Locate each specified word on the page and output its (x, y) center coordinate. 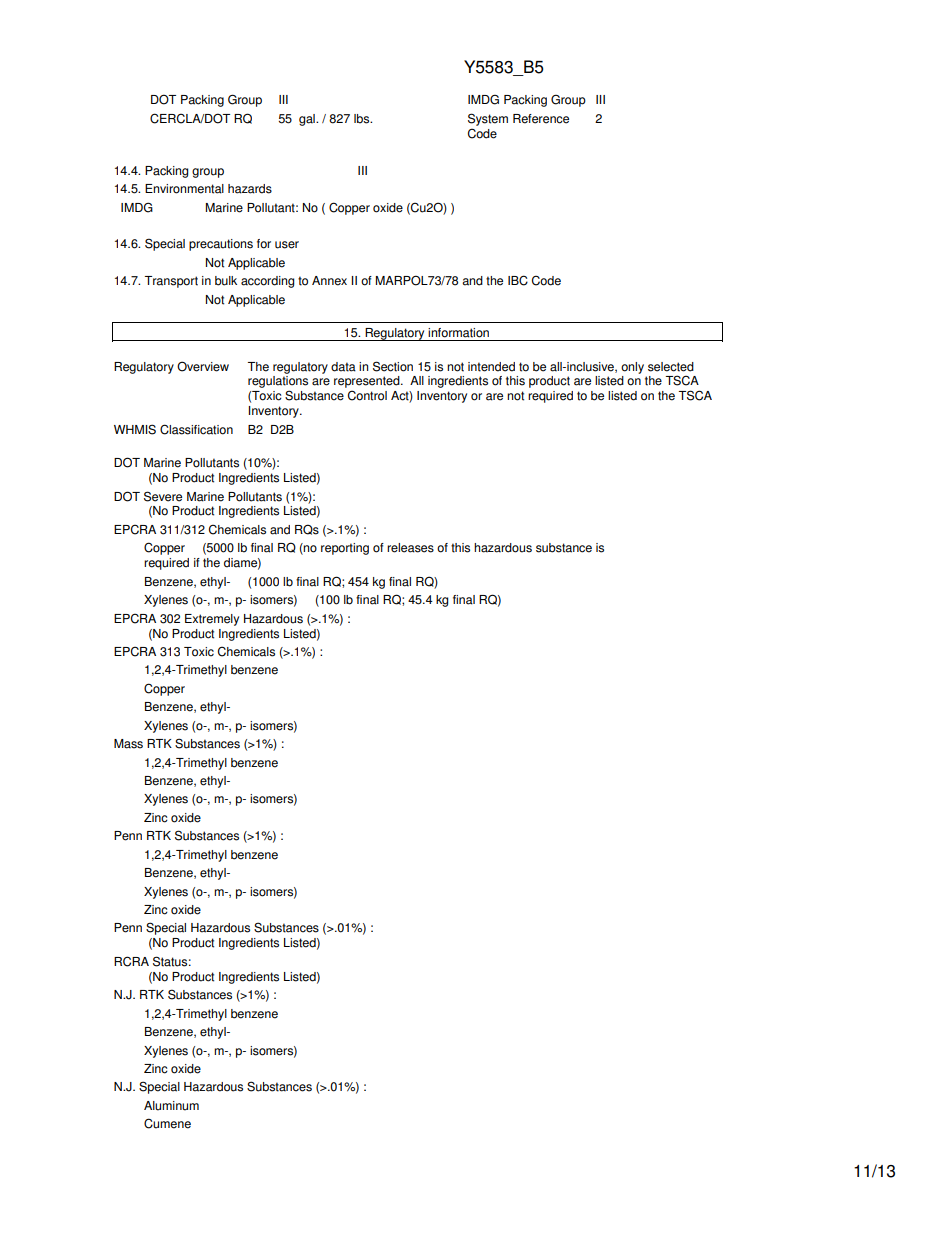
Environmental (184, 189)
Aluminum (171, 1106)
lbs (363, 119)
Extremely (212, 620)
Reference (541, 119)
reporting (345, 549)
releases (410, 548)
